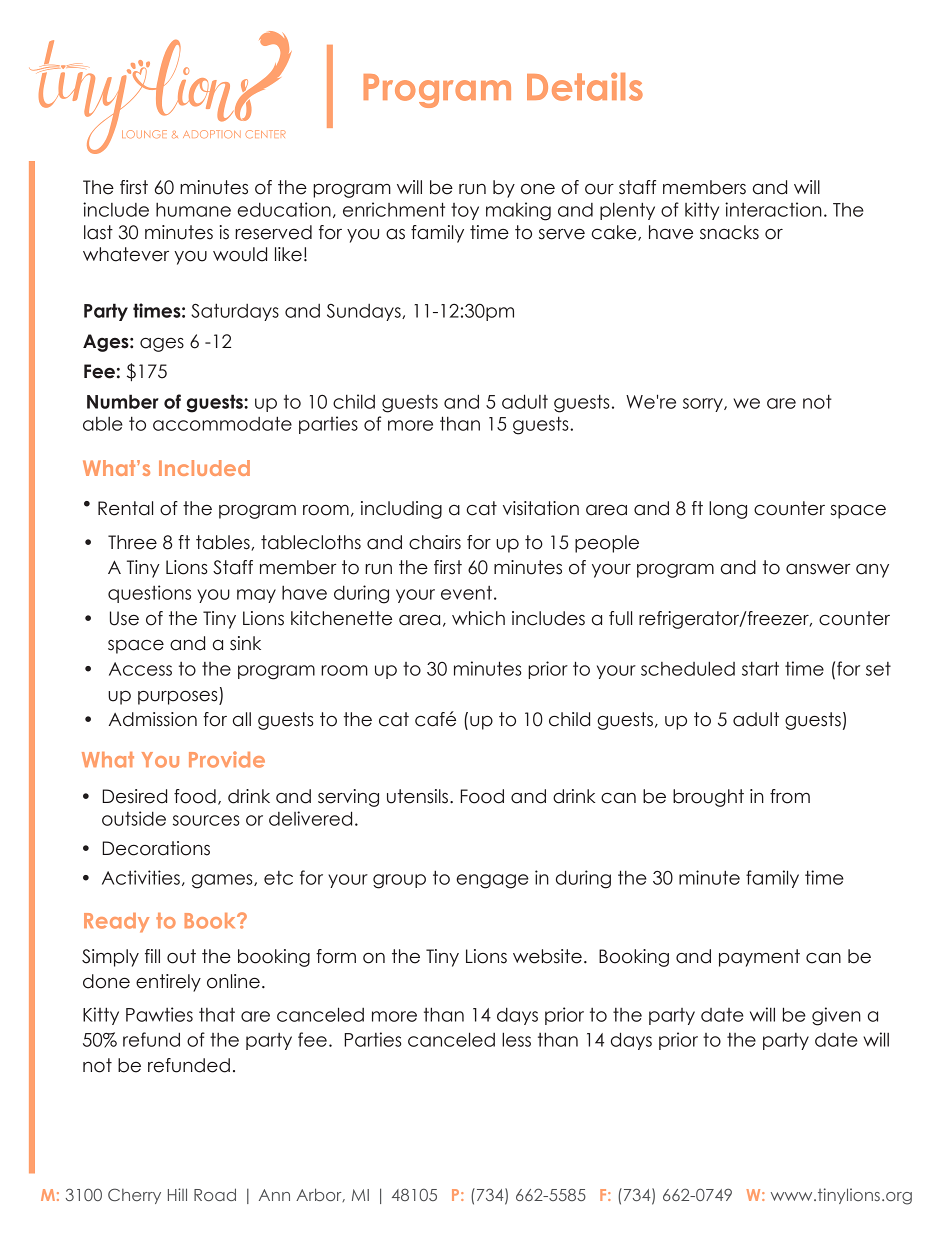 The width and height of the screenshot is (952, 1233). What do you see at coordinates (541, 508) in the screenshot?
I see `visitation` at bounding box center [541, 508].
